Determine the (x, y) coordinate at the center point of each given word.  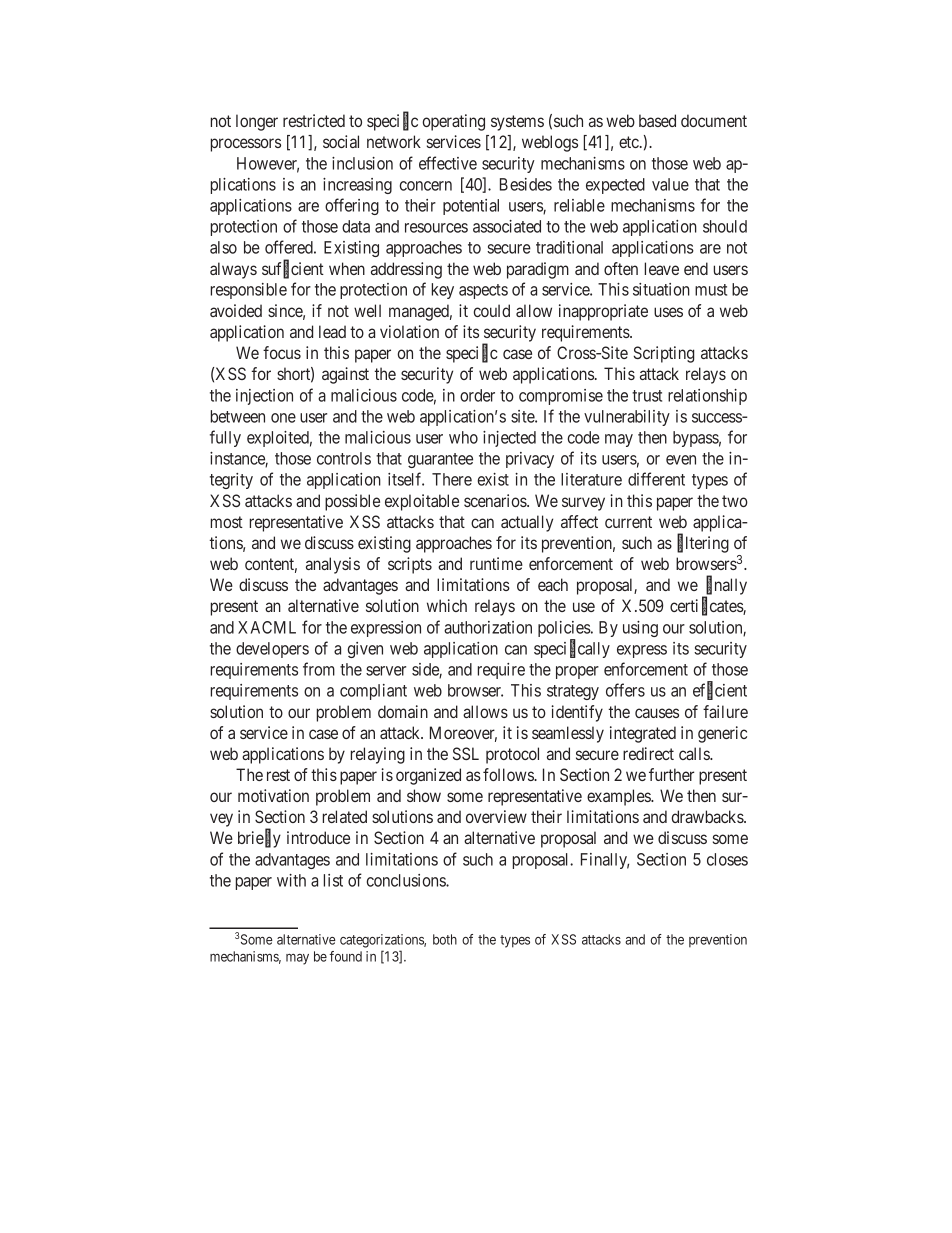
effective (448, 163)
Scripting (663, 354)
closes (727, 859)
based (657, 120)
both (445, 939)
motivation (273, 795)
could (491, 310)
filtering (703, 544)
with (291, 880)
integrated (643, 734)
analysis (333, 565)
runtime (496, 563)
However (268, 164)
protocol (512, 755)
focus (282, 352)
